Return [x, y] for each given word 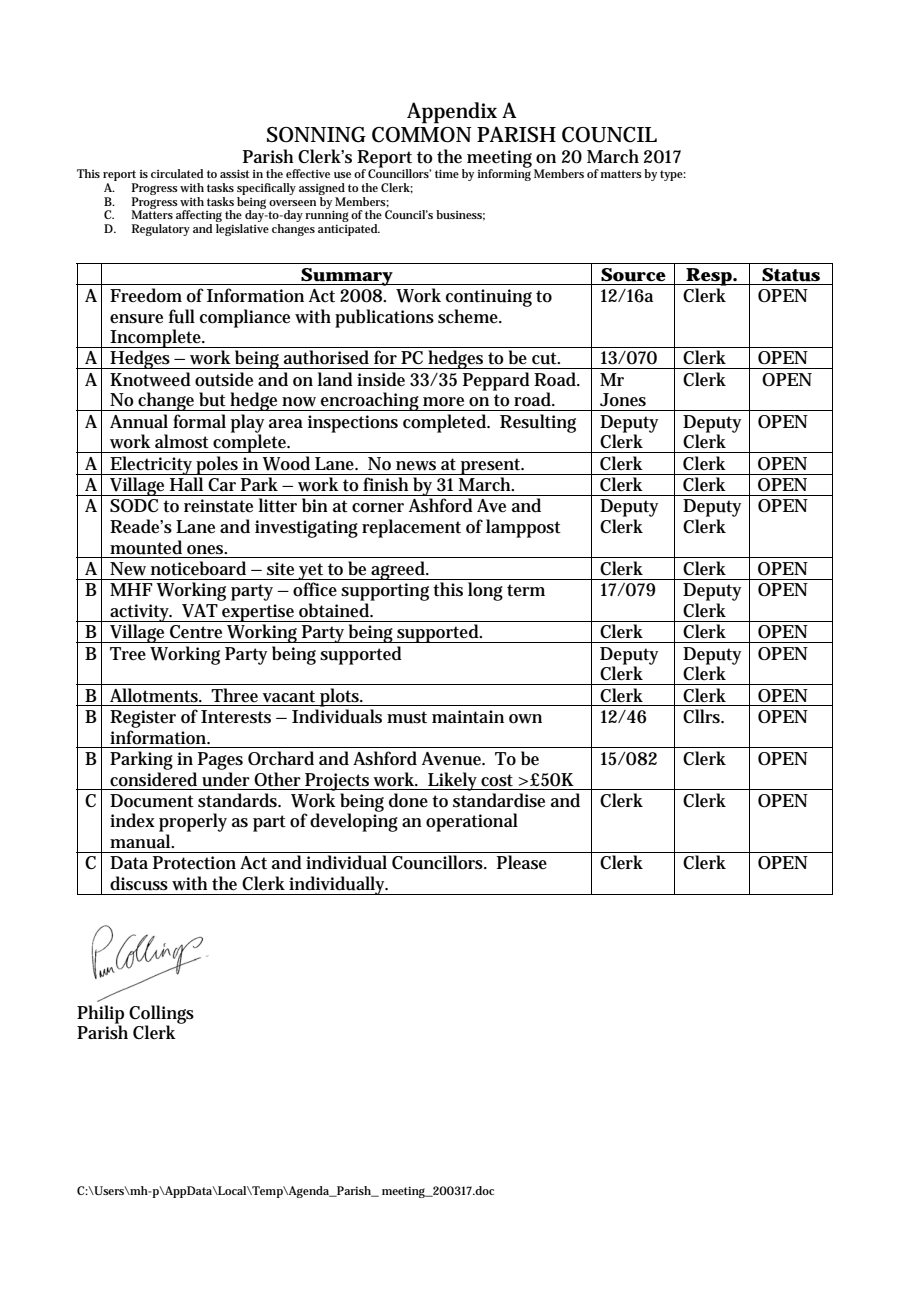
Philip [100, 1015]
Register [143, 719]
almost [182, 441]
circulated [177, 173]
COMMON [422, 135]
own [525, 719]
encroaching [370, 401]
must [407, 717]
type [673, 175]
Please [522, 862]
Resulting [538, 423]
